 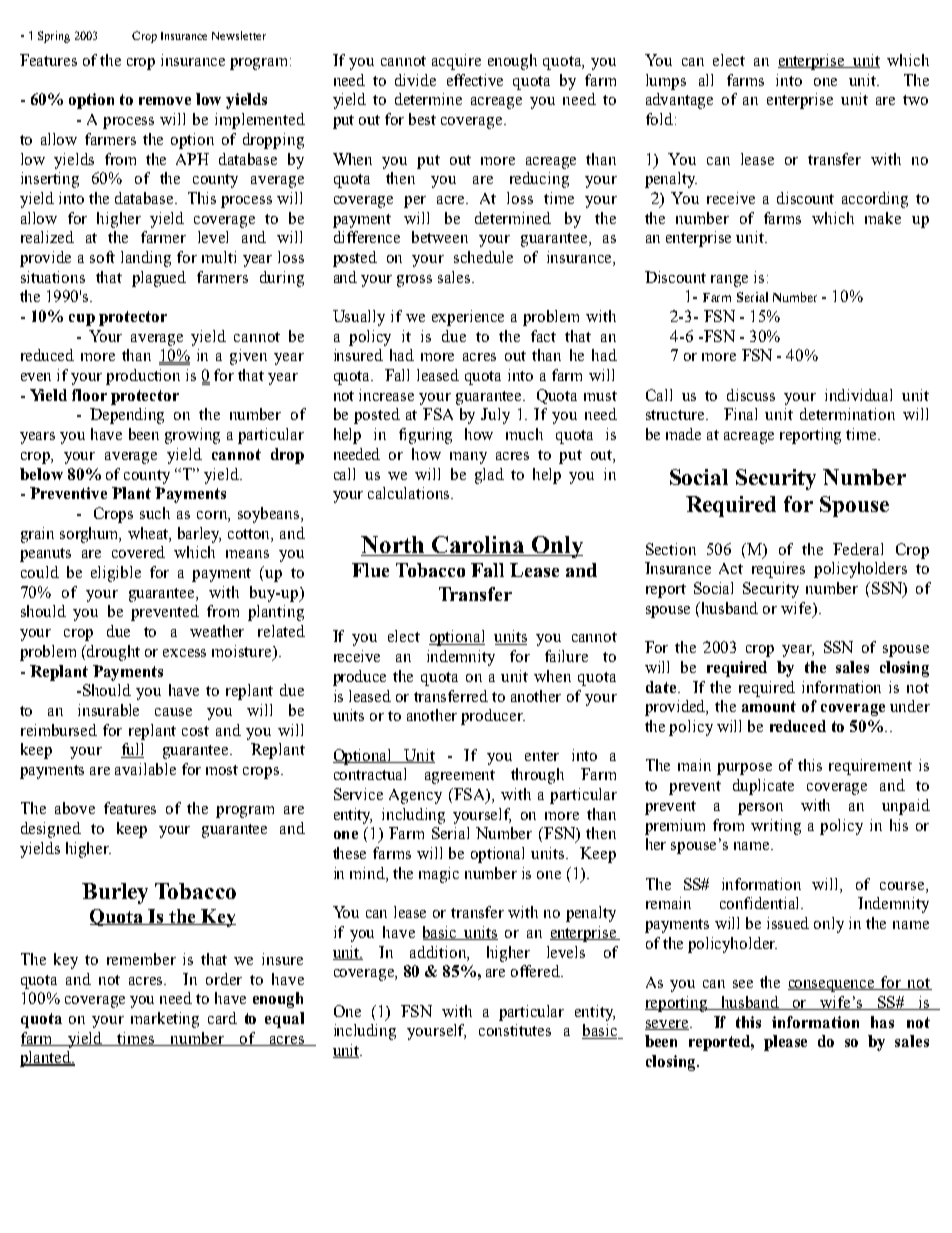 What do you see at coordinates (165, 1020) in the screenshot?
I see `marketing` at bounding box center [165, 1020].
